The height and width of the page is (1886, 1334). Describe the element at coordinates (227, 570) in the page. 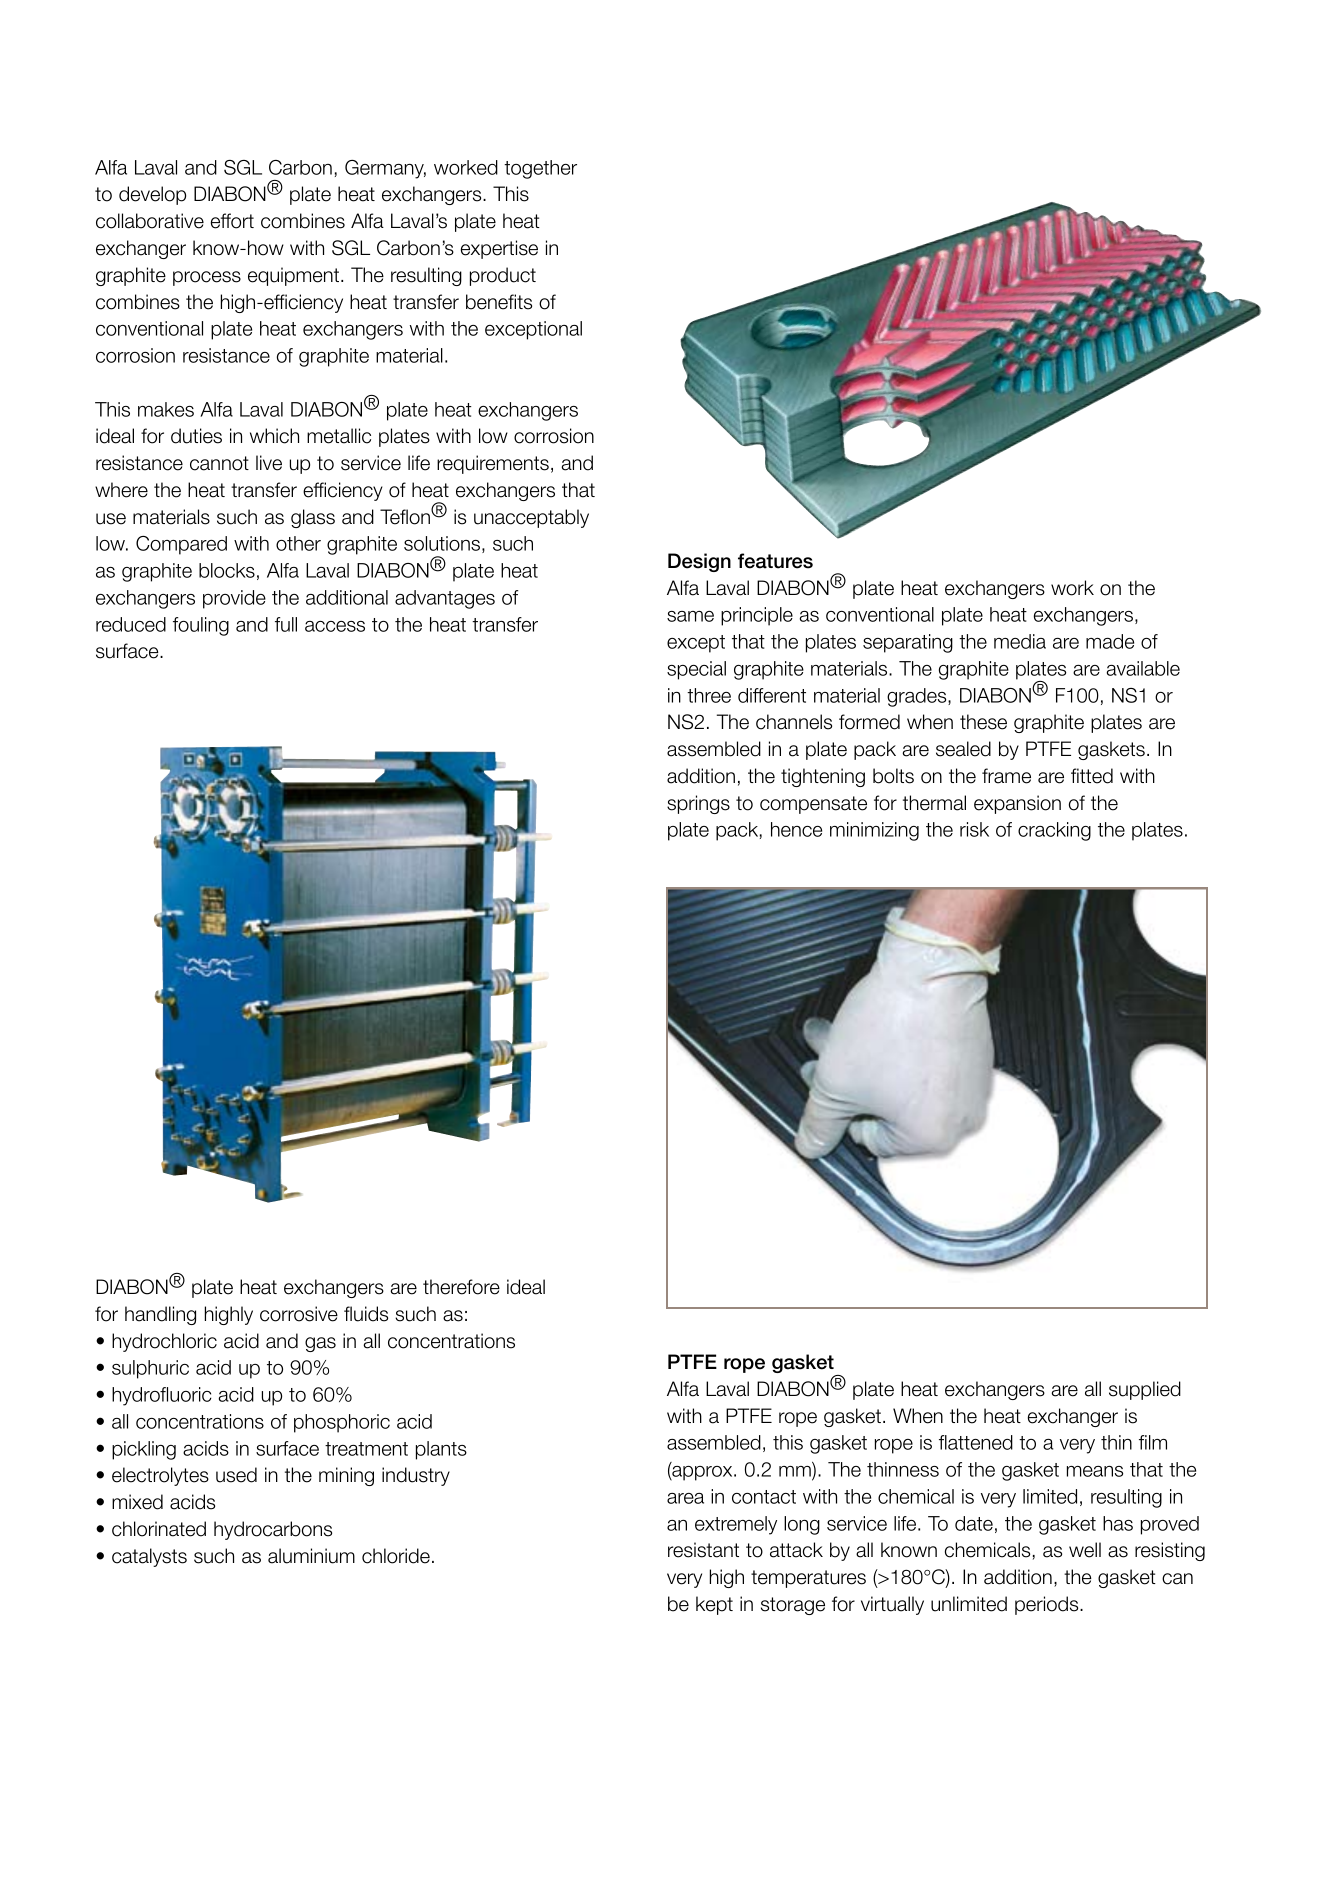

I see `blocks` at that location.
